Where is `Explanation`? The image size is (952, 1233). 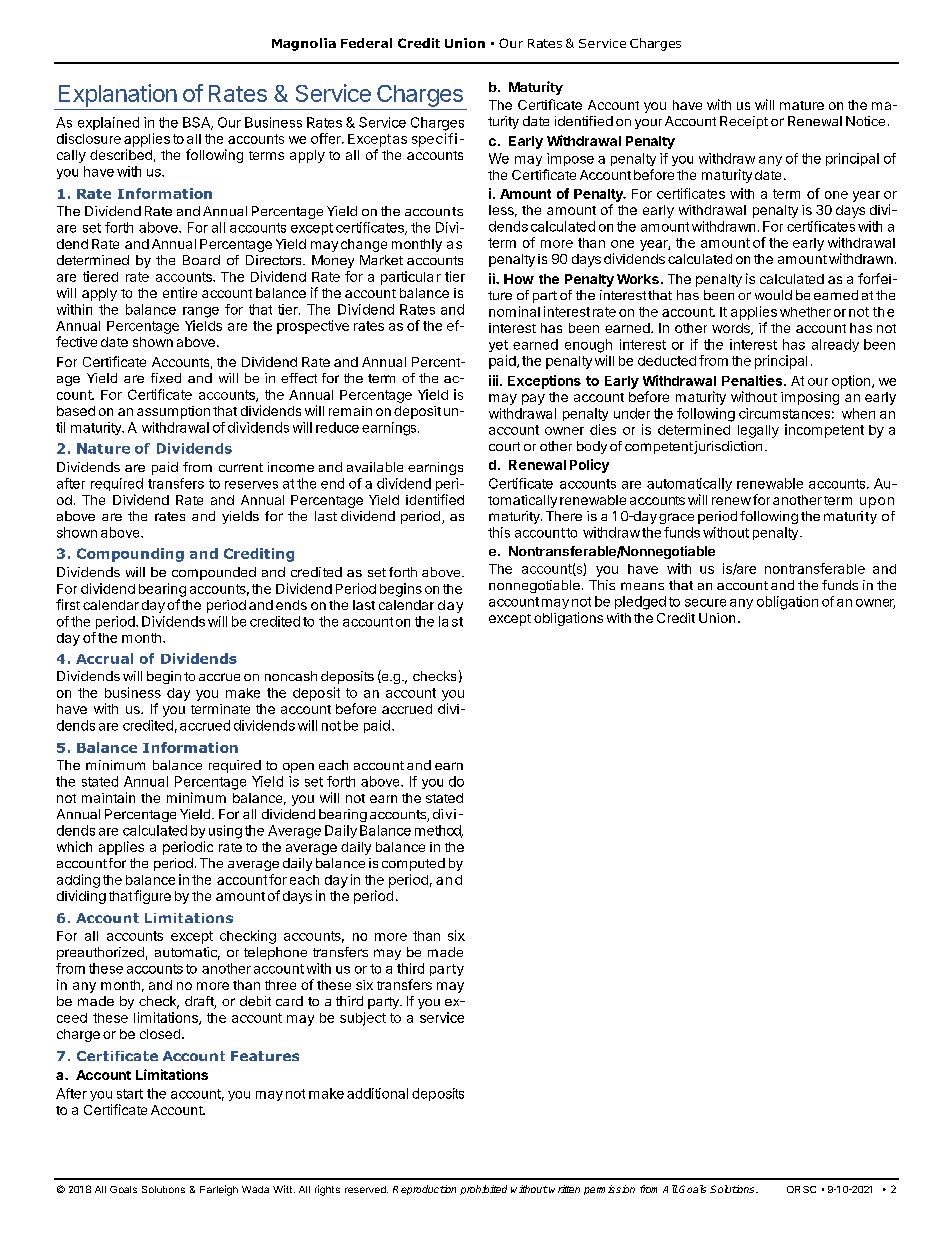 Explanation is located at coordinates (118, 95).
